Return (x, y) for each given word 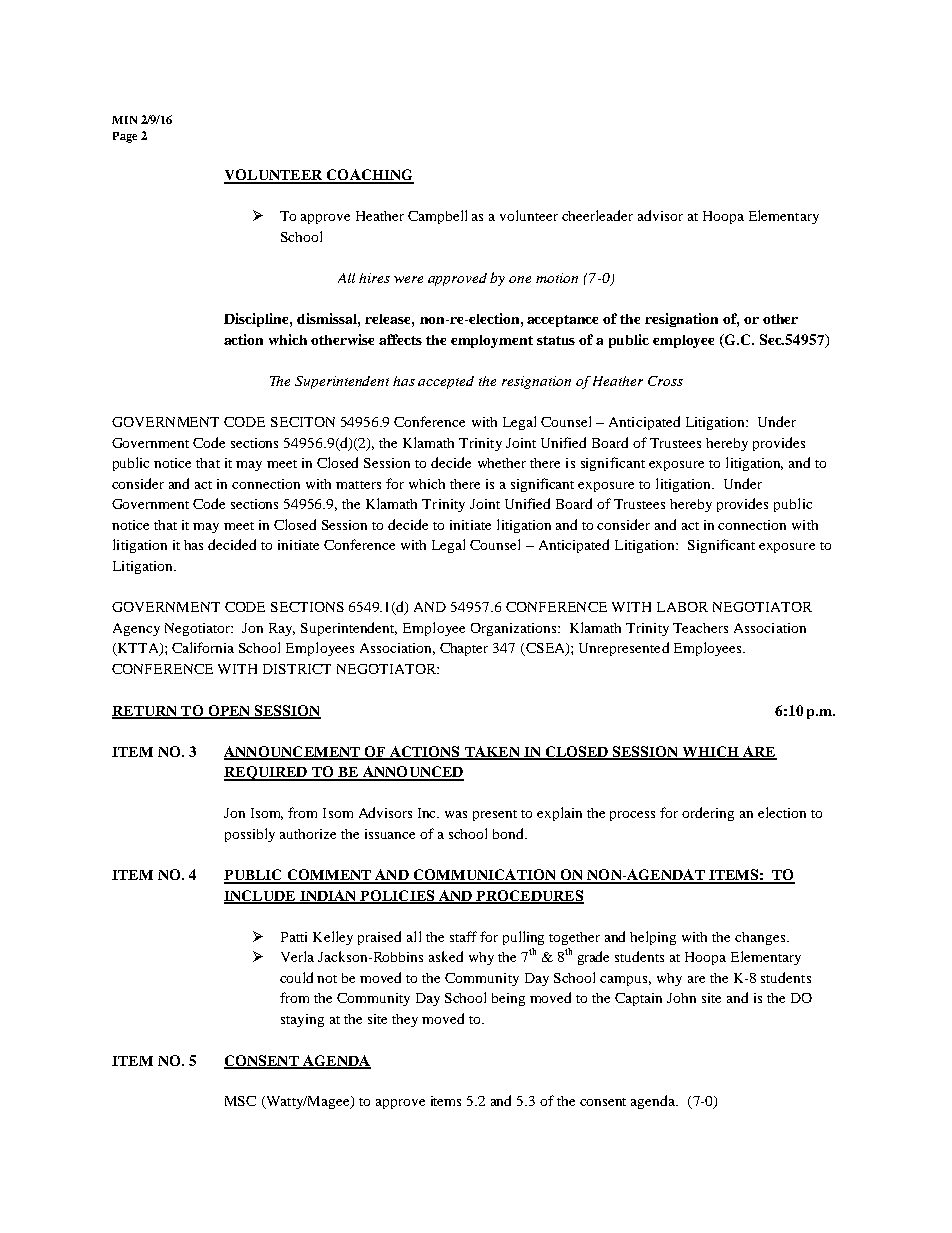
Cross (665, 381)
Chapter (464, 649)
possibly (250, 835)
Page (125, 137)
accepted (446, 382)
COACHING (369, 176)
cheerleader (597, 215)
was (456, 814)
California (203, 647)
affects (400, 339)
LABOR (682, 607)
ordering (708, 814)
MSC (240, 1101)
